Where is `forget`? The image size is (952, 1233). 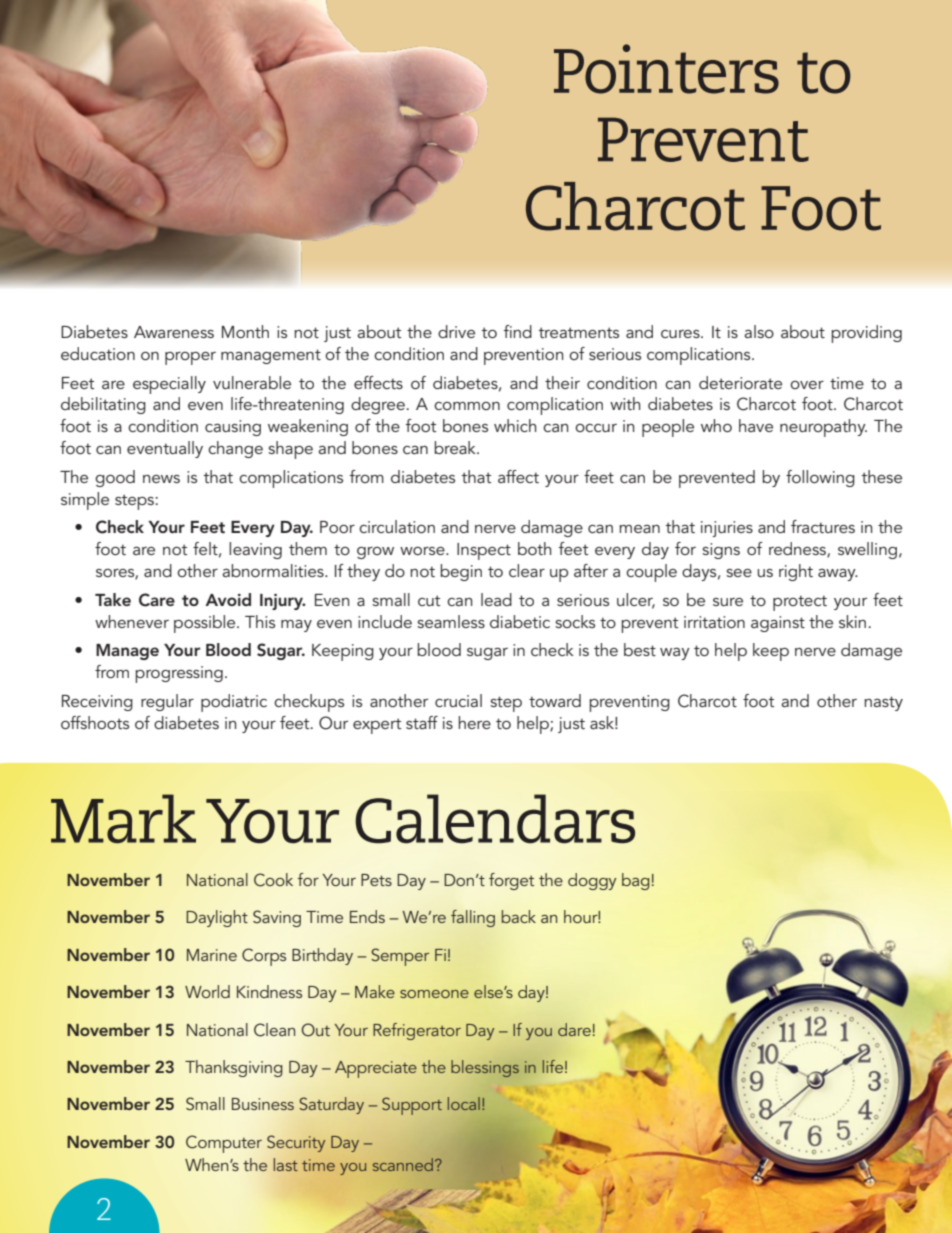 forget is located at coordinates (511, 881).
